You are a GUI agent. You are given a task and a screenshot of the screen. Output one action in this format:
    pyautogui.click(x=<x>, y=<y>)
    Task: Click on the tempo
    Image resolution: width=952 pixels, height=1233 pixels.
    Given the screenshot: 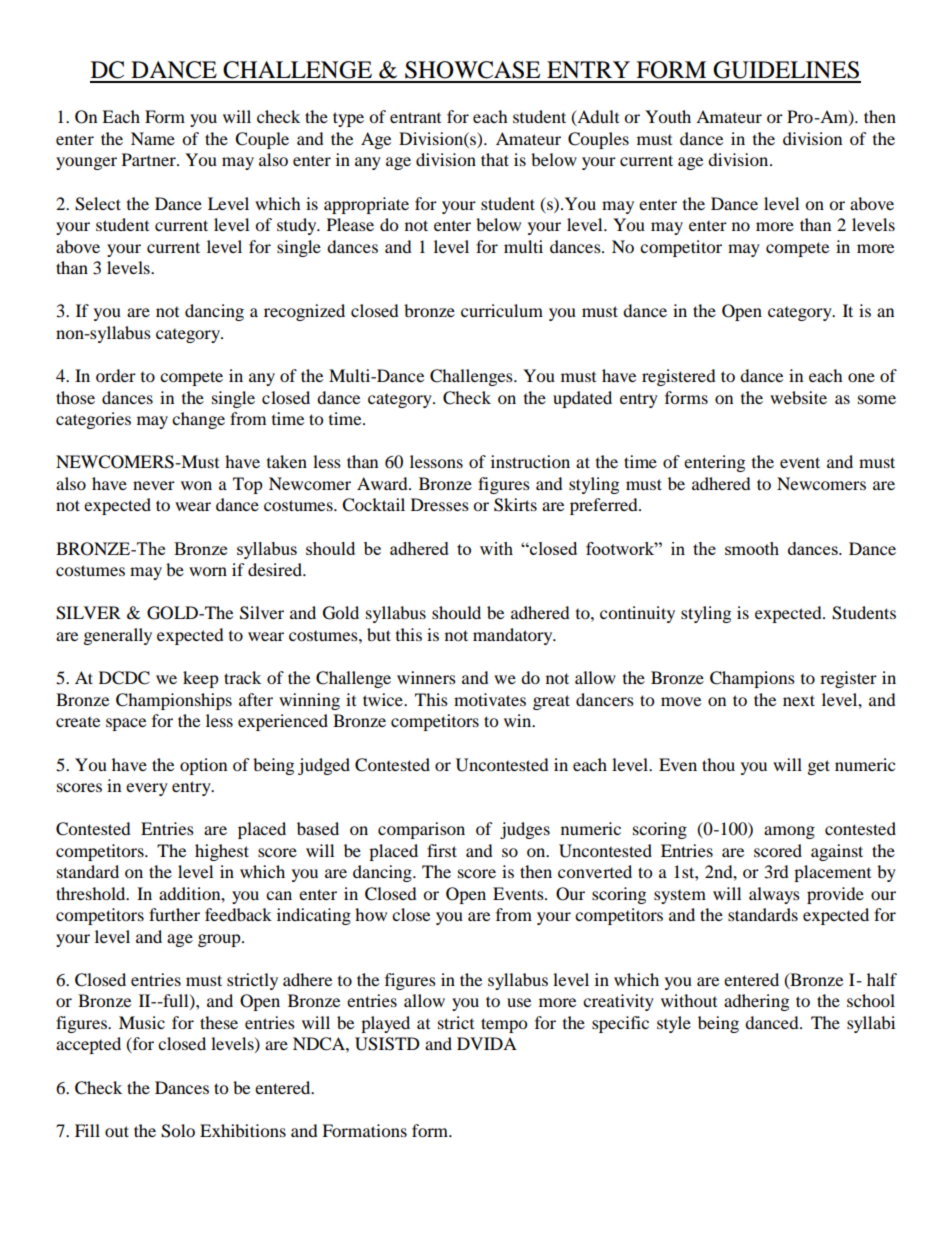 What is the action you would take?
    pyautogui.click(x=504, y=1025)
